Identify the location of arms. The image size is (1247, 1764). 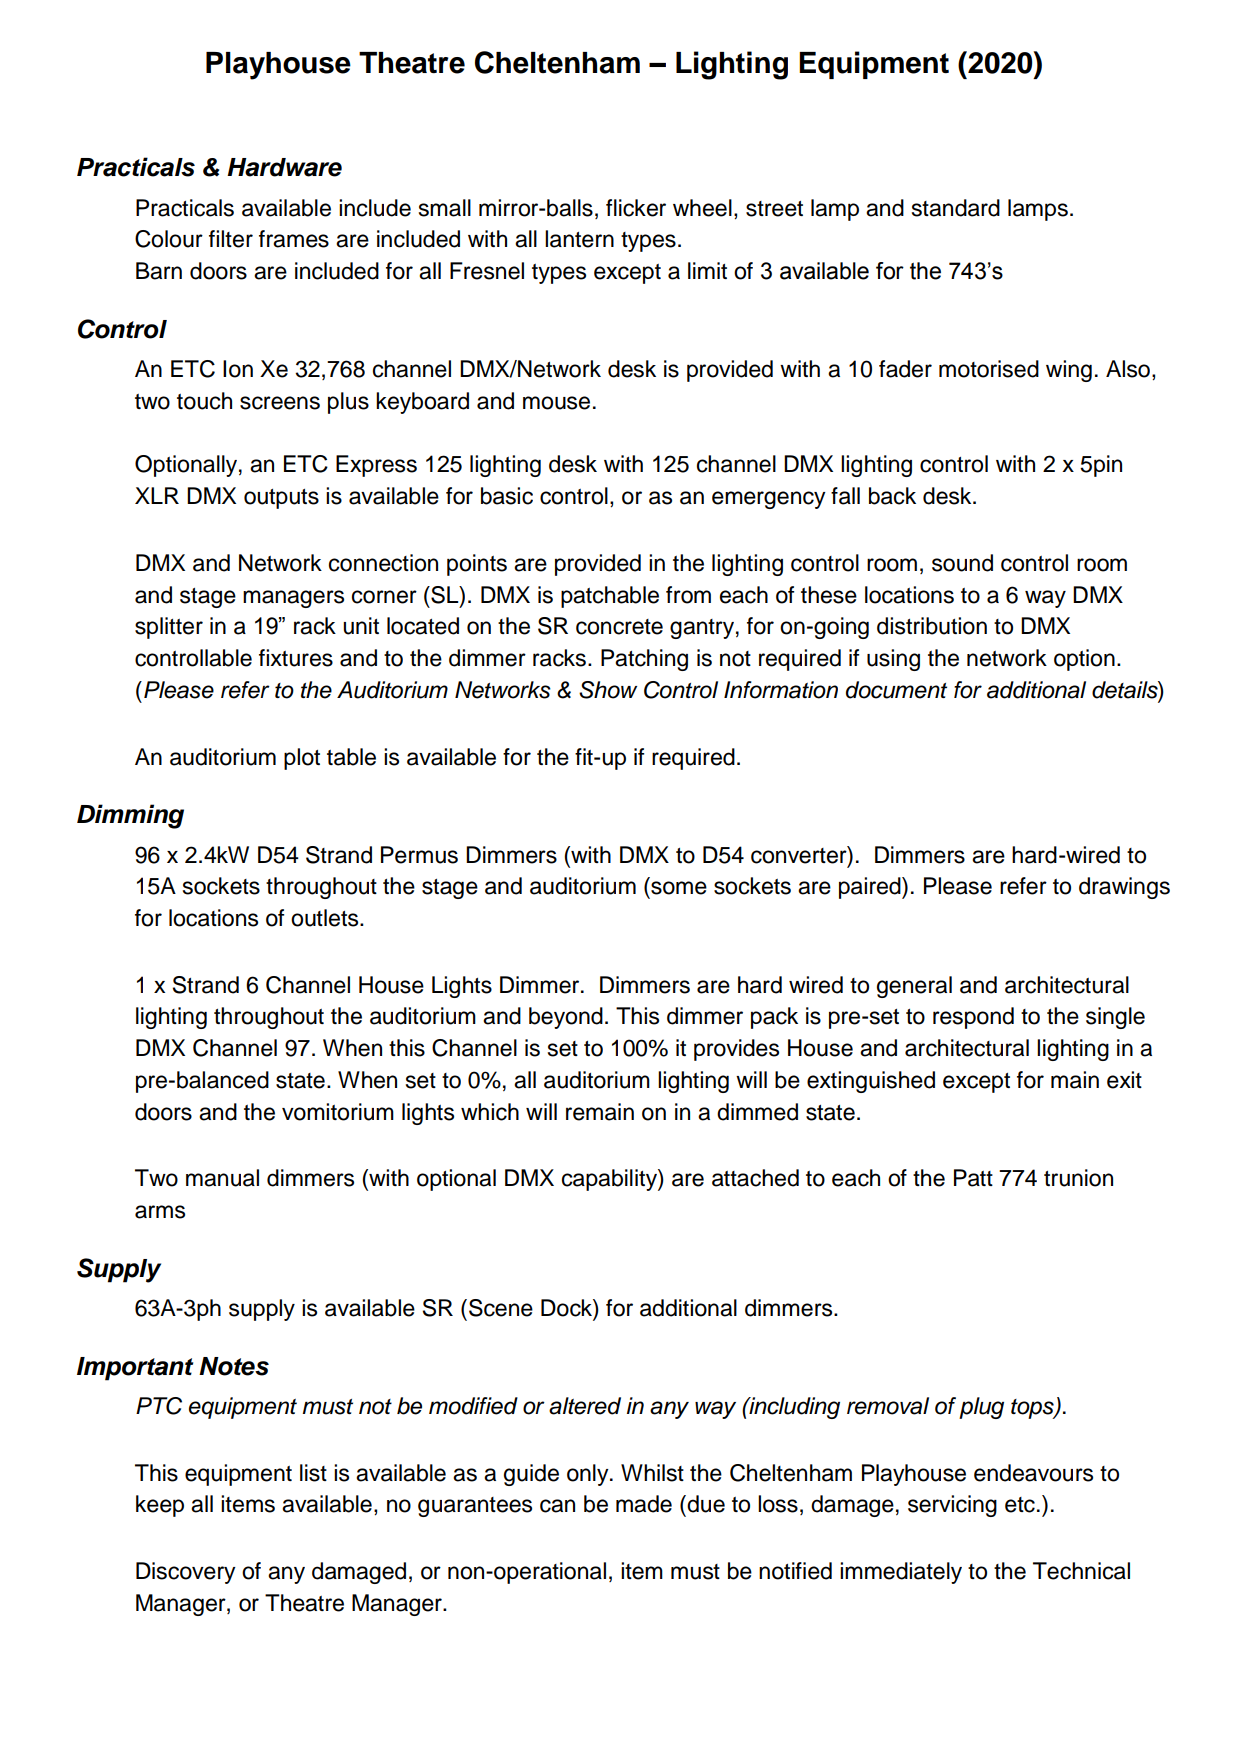
(160, 1212).
